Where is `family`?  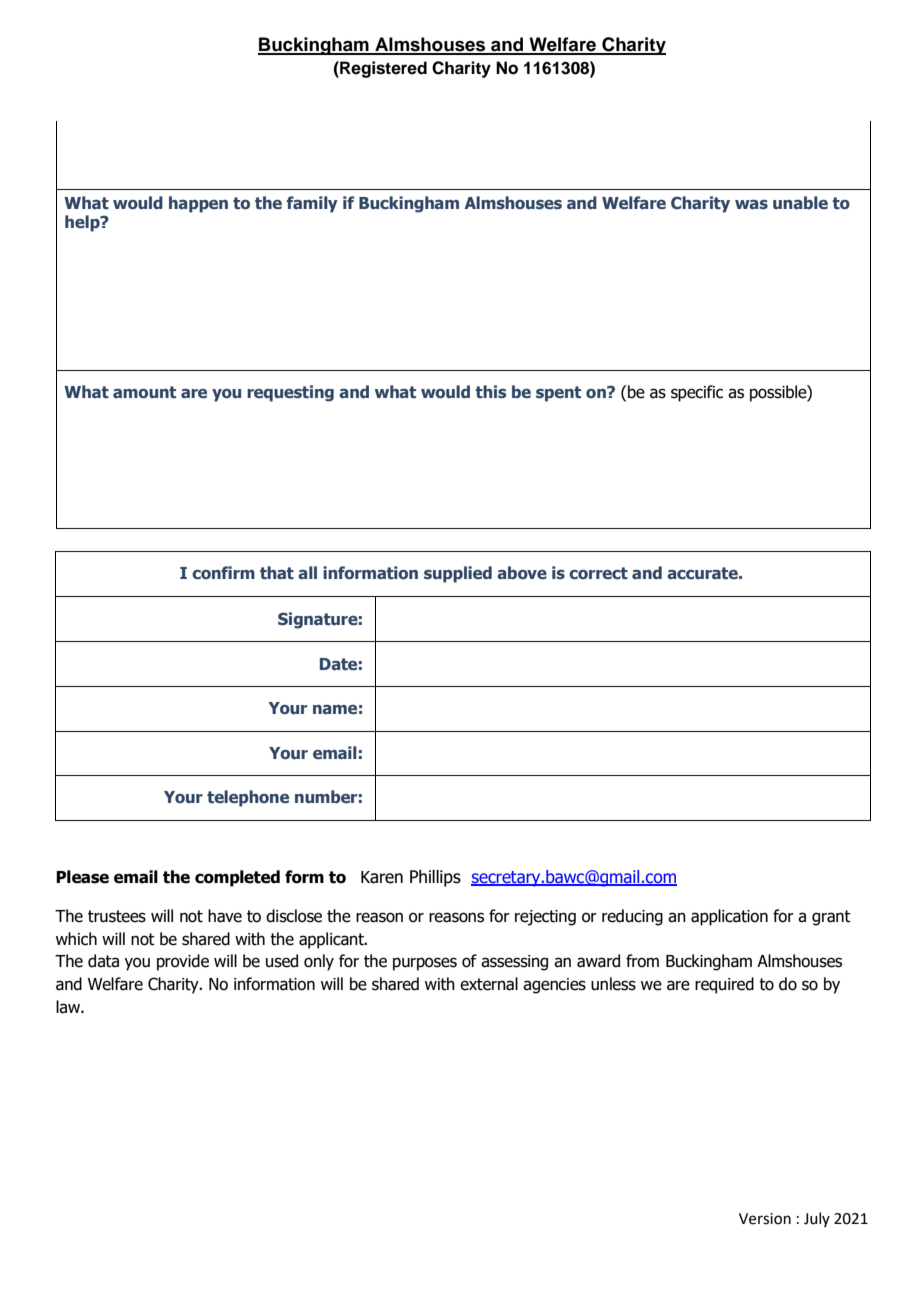 family is located at coordinates (312, 204).
